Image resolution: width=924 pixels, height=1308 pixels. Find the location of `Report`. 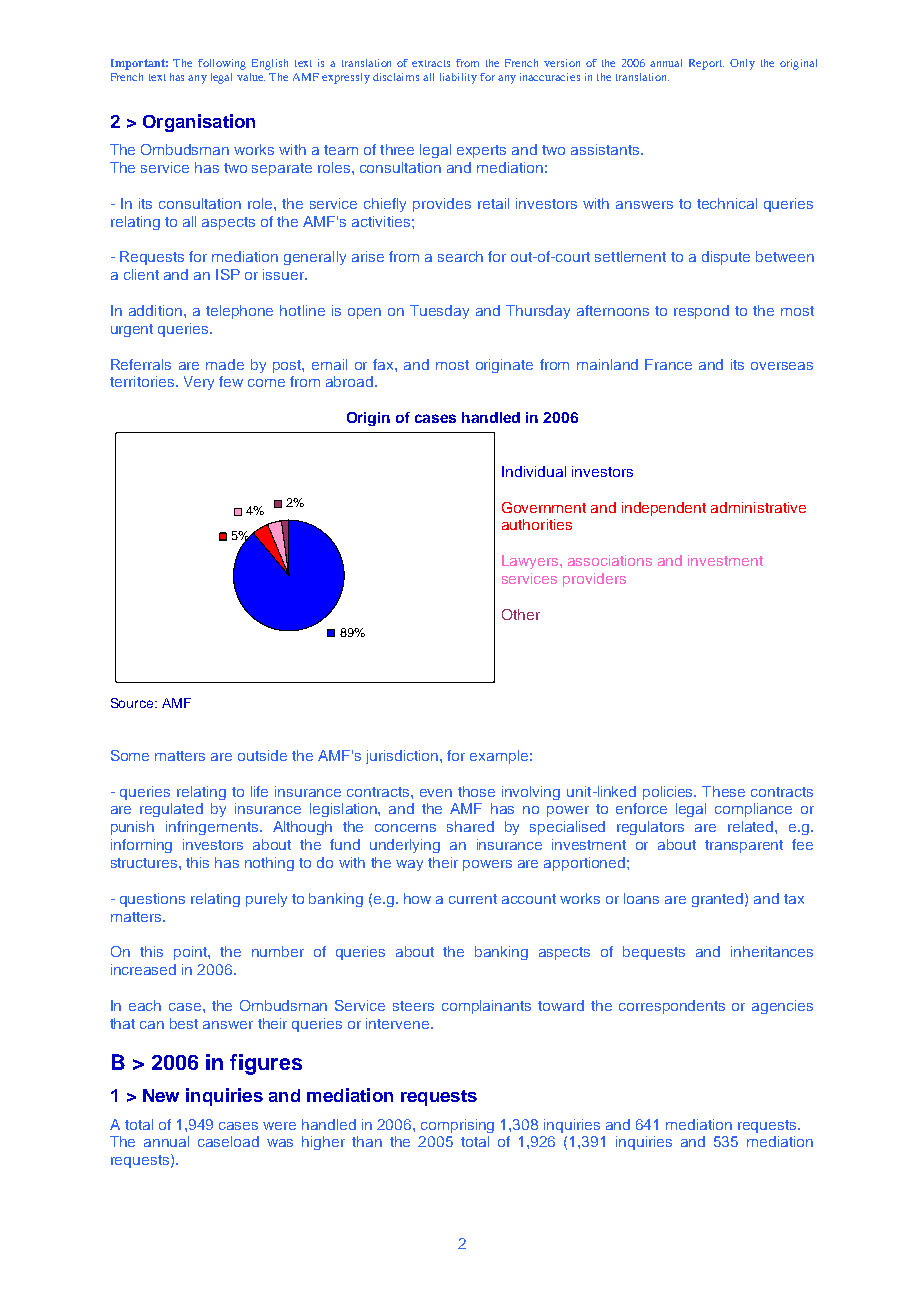

Report is located at coordinates (706, 64).
